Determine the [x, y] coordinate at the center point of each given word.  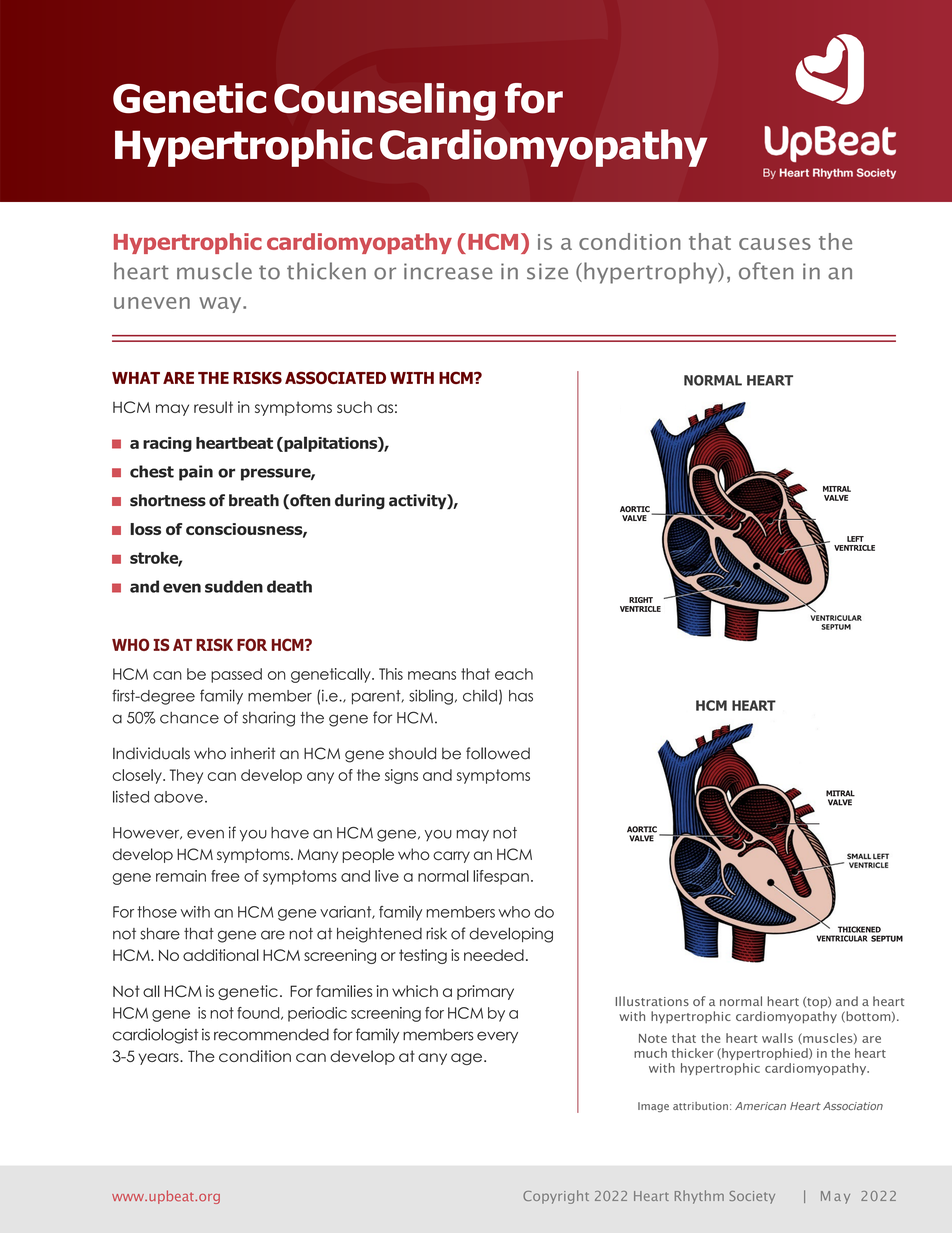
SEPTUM [887, 938]
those [157, 912]
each [514, 674]
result [213, 407]
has [521, 696]
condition [255, 1056]
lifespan [501, 877]
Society [752, 1197]
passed [236, 675]
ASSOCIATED [335, 377]
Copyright [556, 1197]
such [354, 407]
